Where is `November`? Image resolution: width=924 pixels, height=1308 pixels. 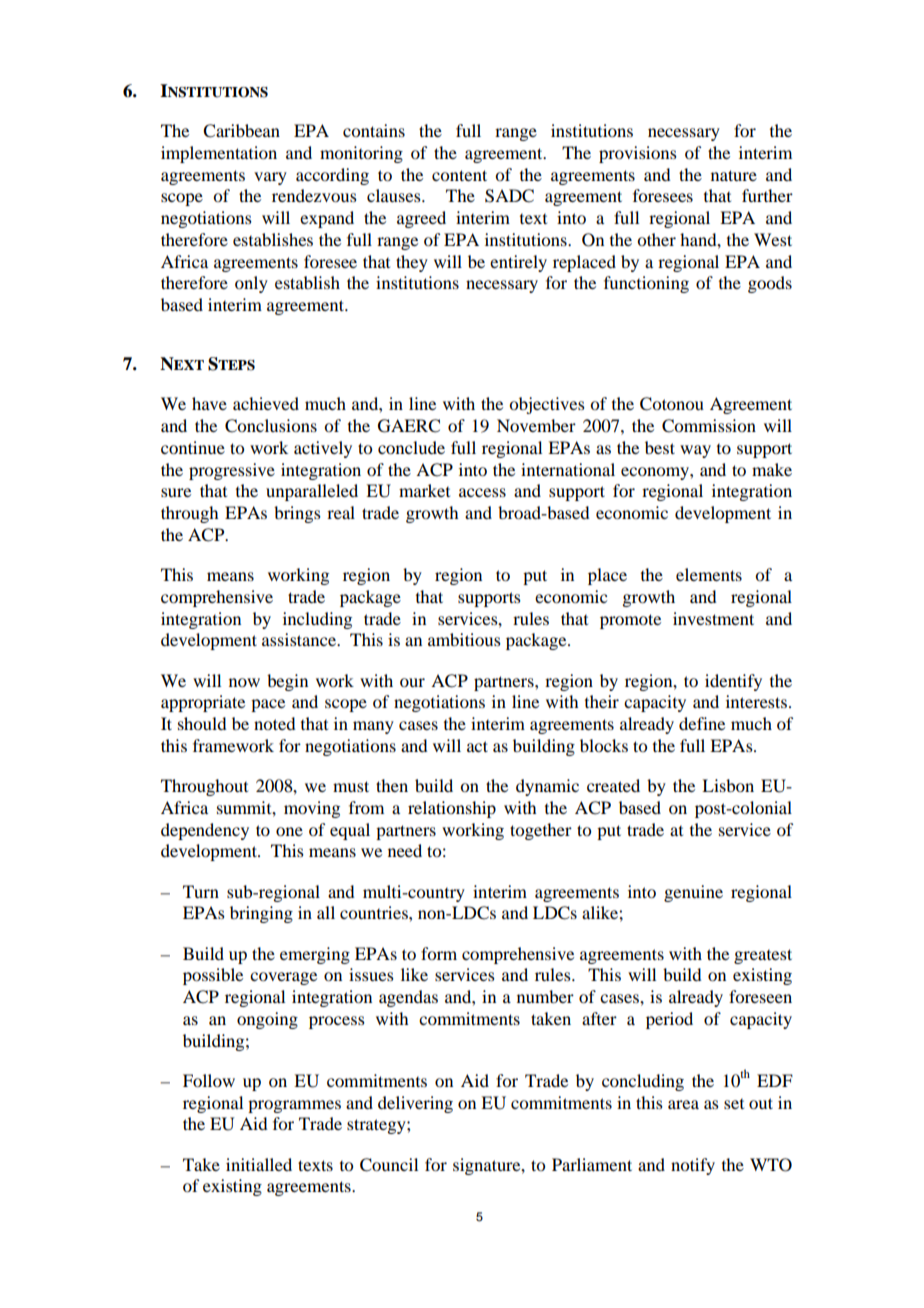
November is located at coordinates (536, 425).
